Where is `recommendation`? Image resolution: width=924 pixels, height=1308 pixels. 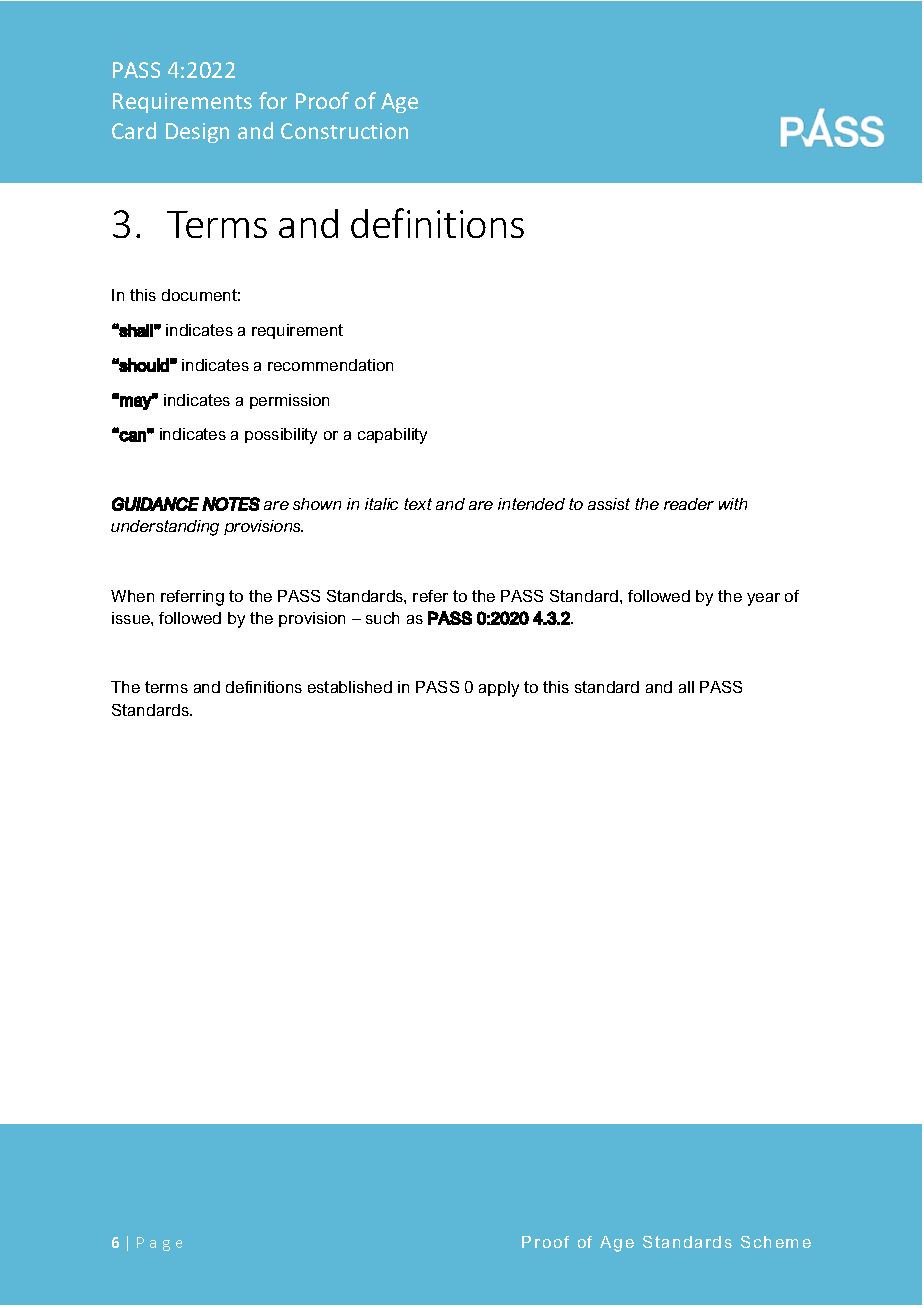 recommendation is located at coordinates (330, 365).
